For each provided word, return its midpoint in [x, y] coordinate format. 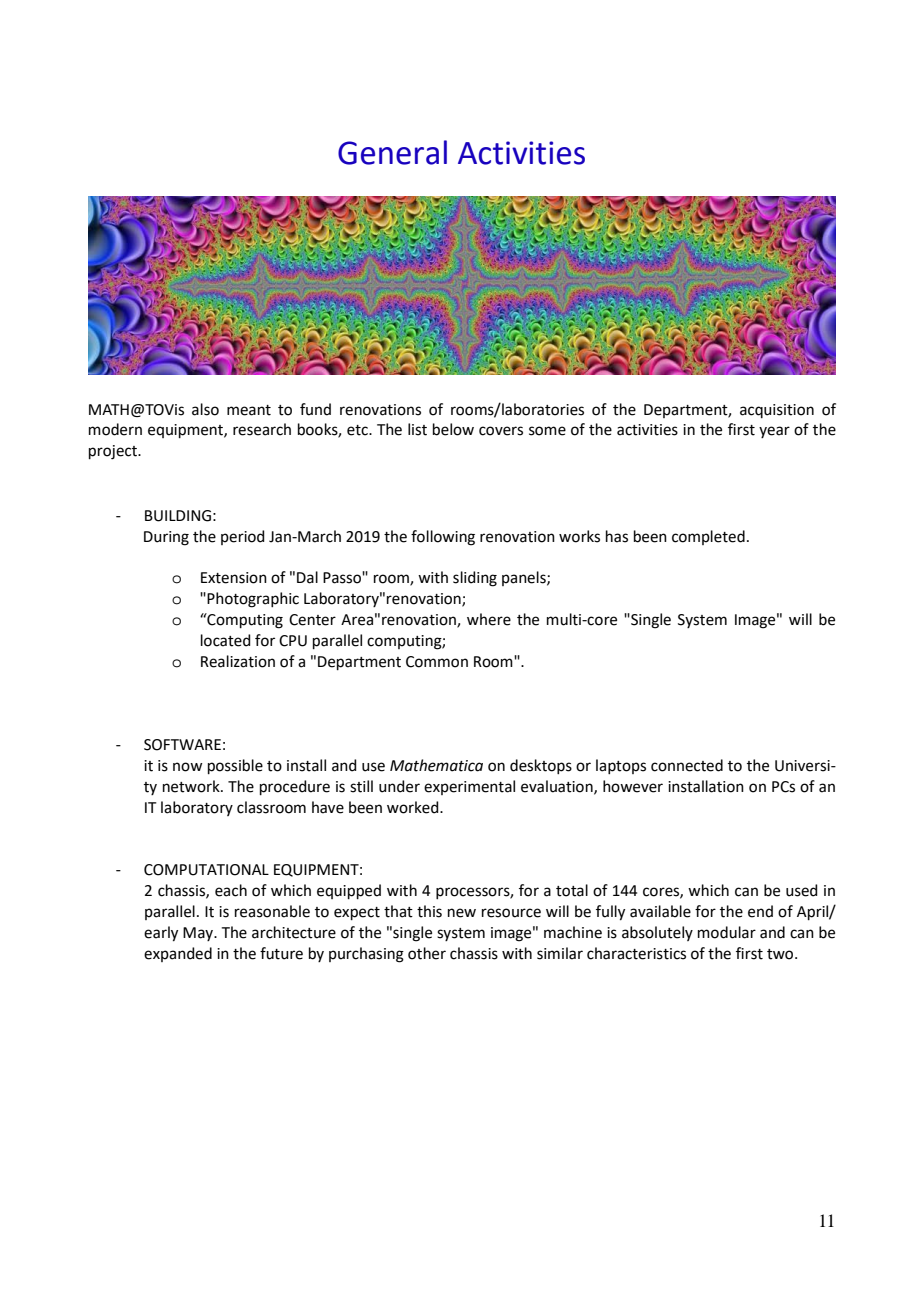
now [187, 767]
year [774, 432]
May [199, 934]
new [462, 913]
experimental [469, 787]
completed [708, 537]
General [392, 152]
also [205, 409]
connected [687, 765]
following [443, 538]
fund [315, 409]
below [453, 429]
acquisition [777, 411]
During [166, 538]
